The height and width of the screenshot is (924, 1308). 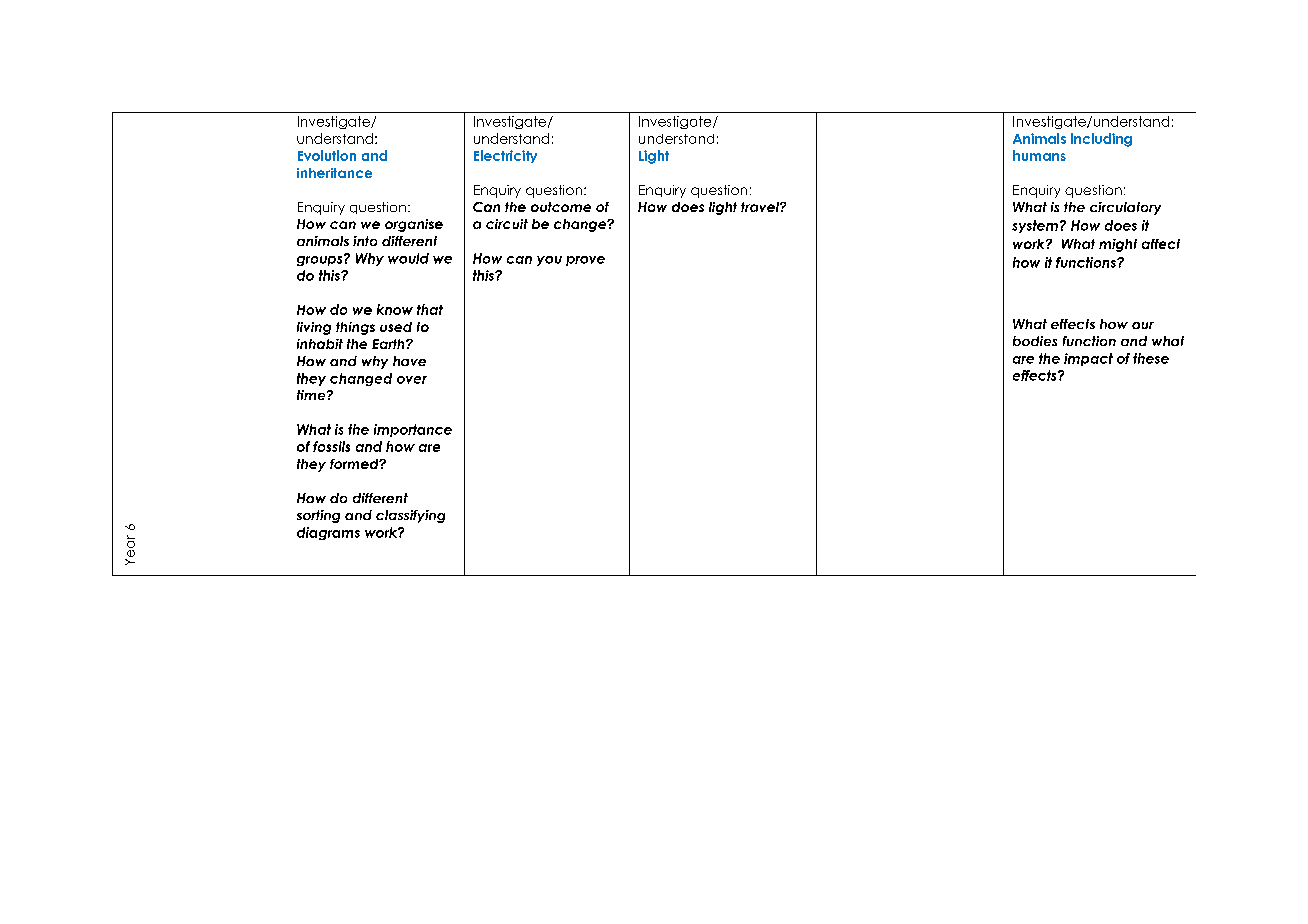 I want to click on impact, so click(x=1088, y=359).
